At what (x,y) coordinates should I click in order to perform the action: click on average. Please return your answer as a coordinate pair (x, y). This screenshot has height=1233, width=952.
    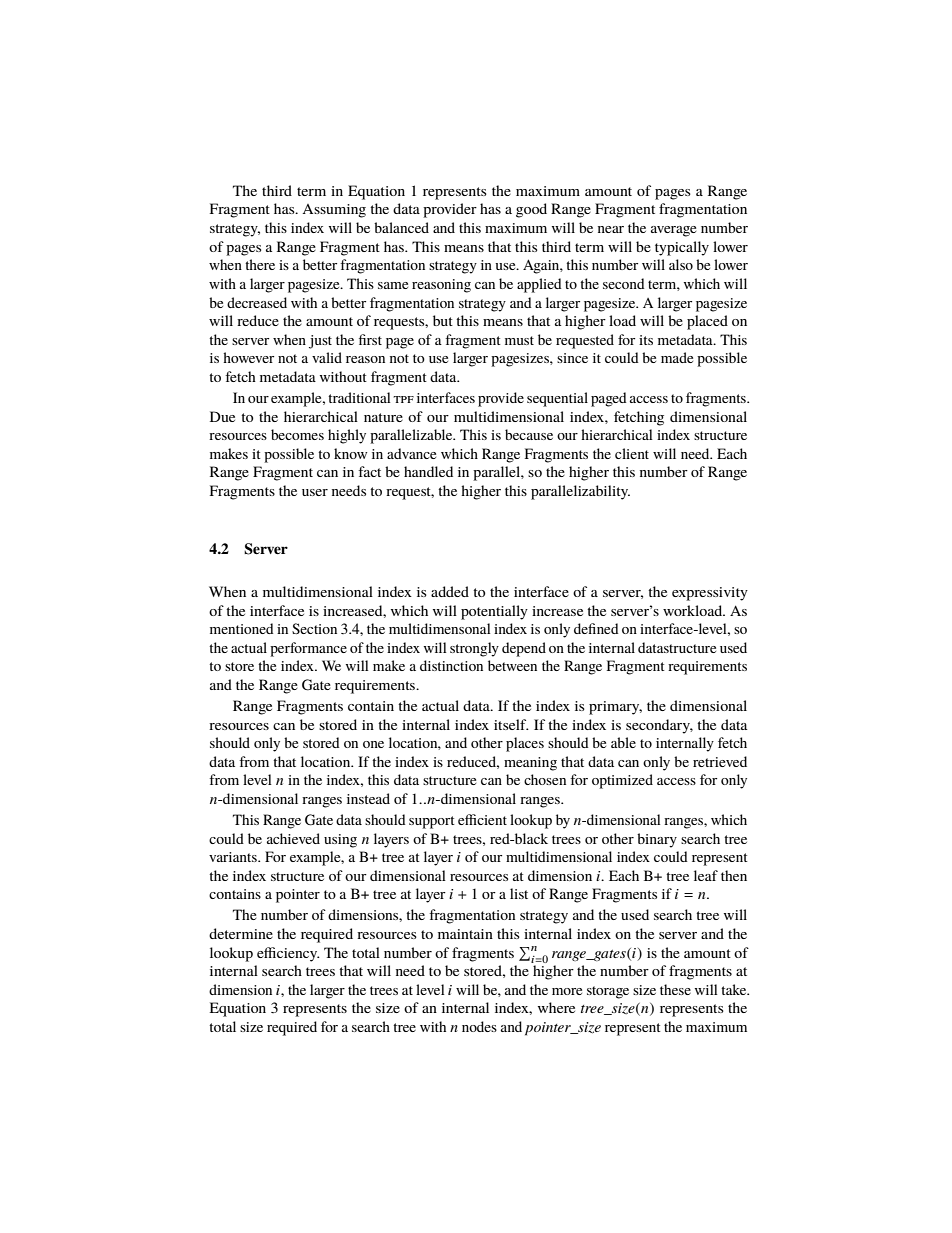
    Looking at the image, I should click on (673, 231).
